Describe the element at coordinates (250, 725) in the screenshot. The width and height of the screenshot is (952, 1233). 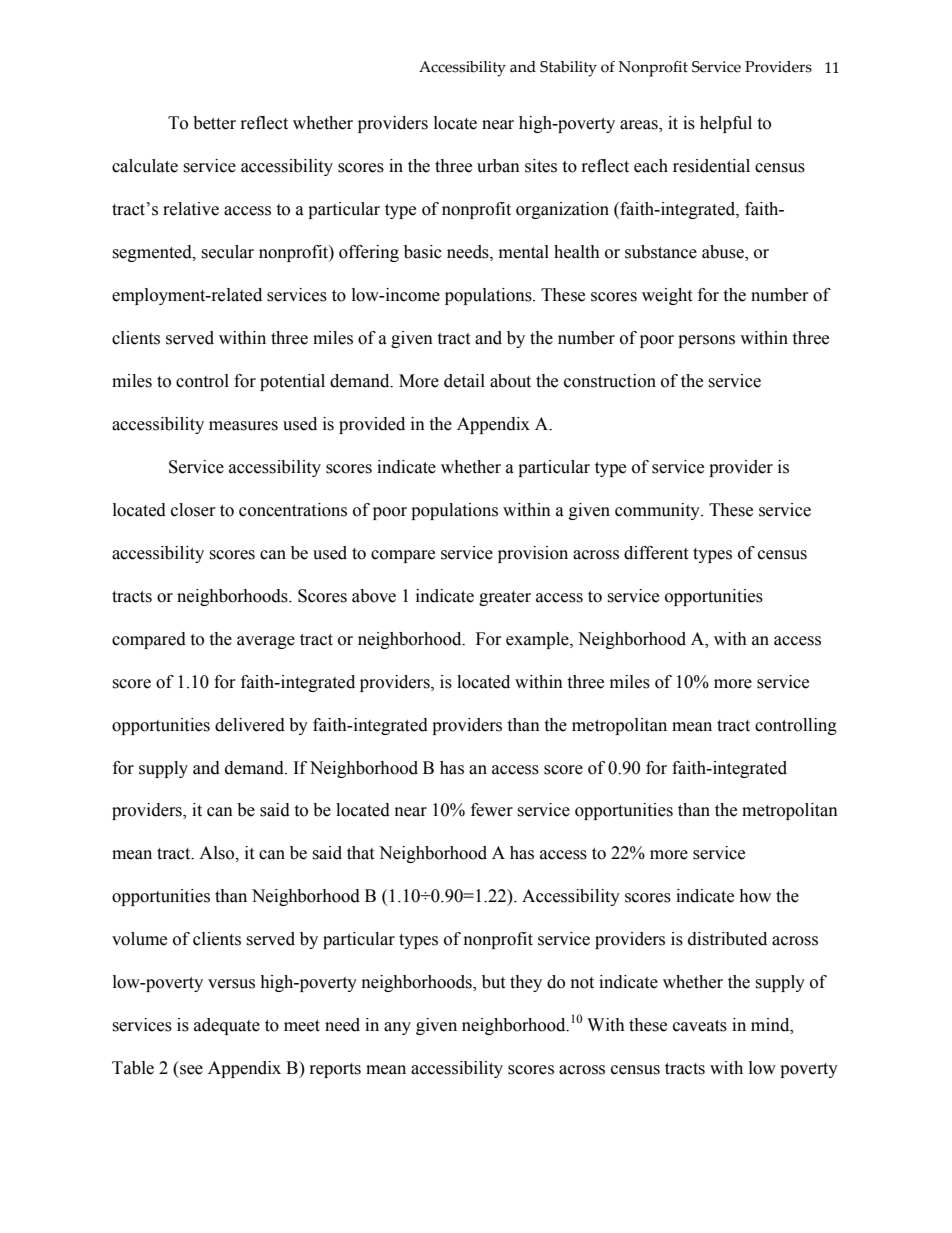
I see `delivered` at that location.
